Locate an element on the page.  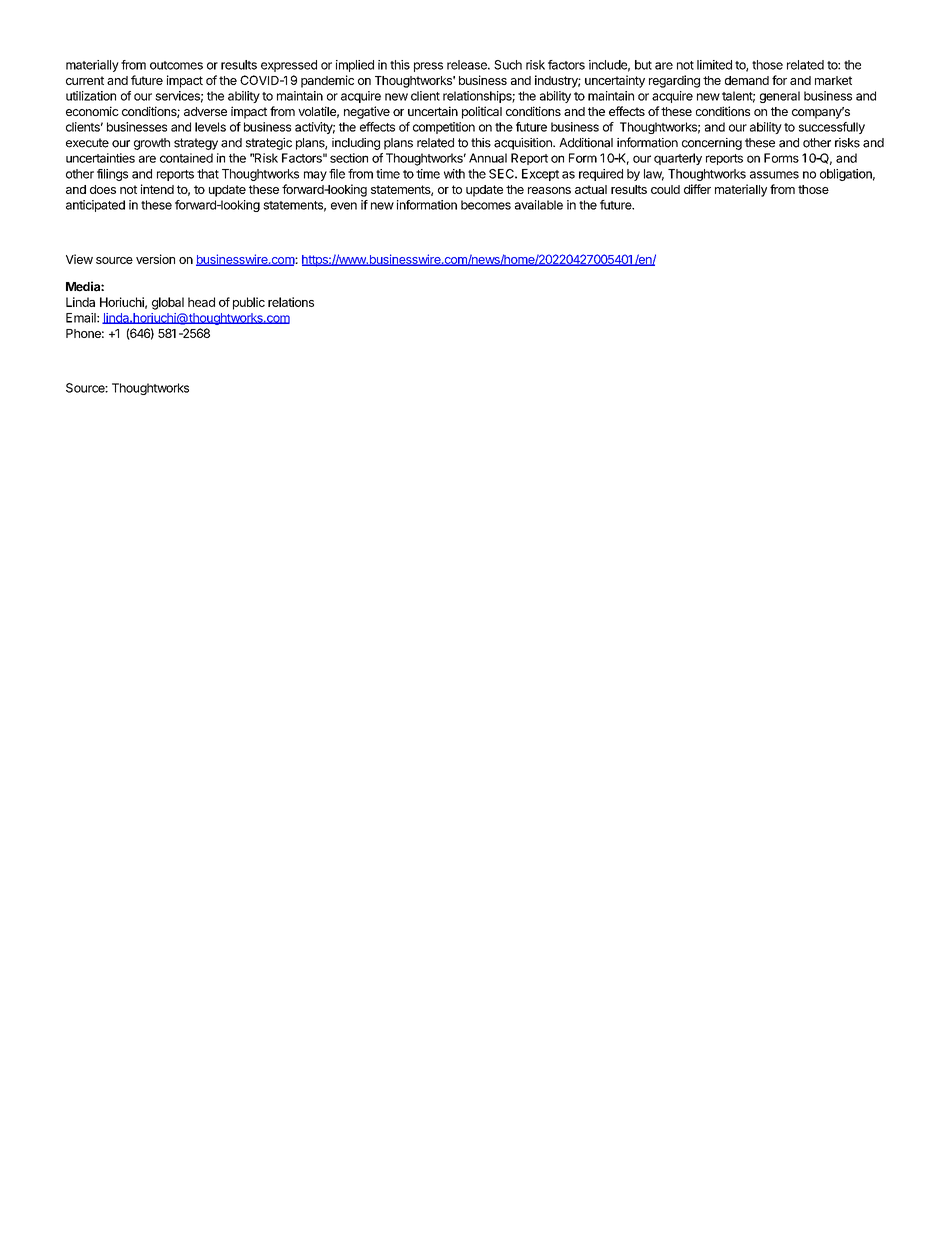
version is located at coordinates (155, 259).
